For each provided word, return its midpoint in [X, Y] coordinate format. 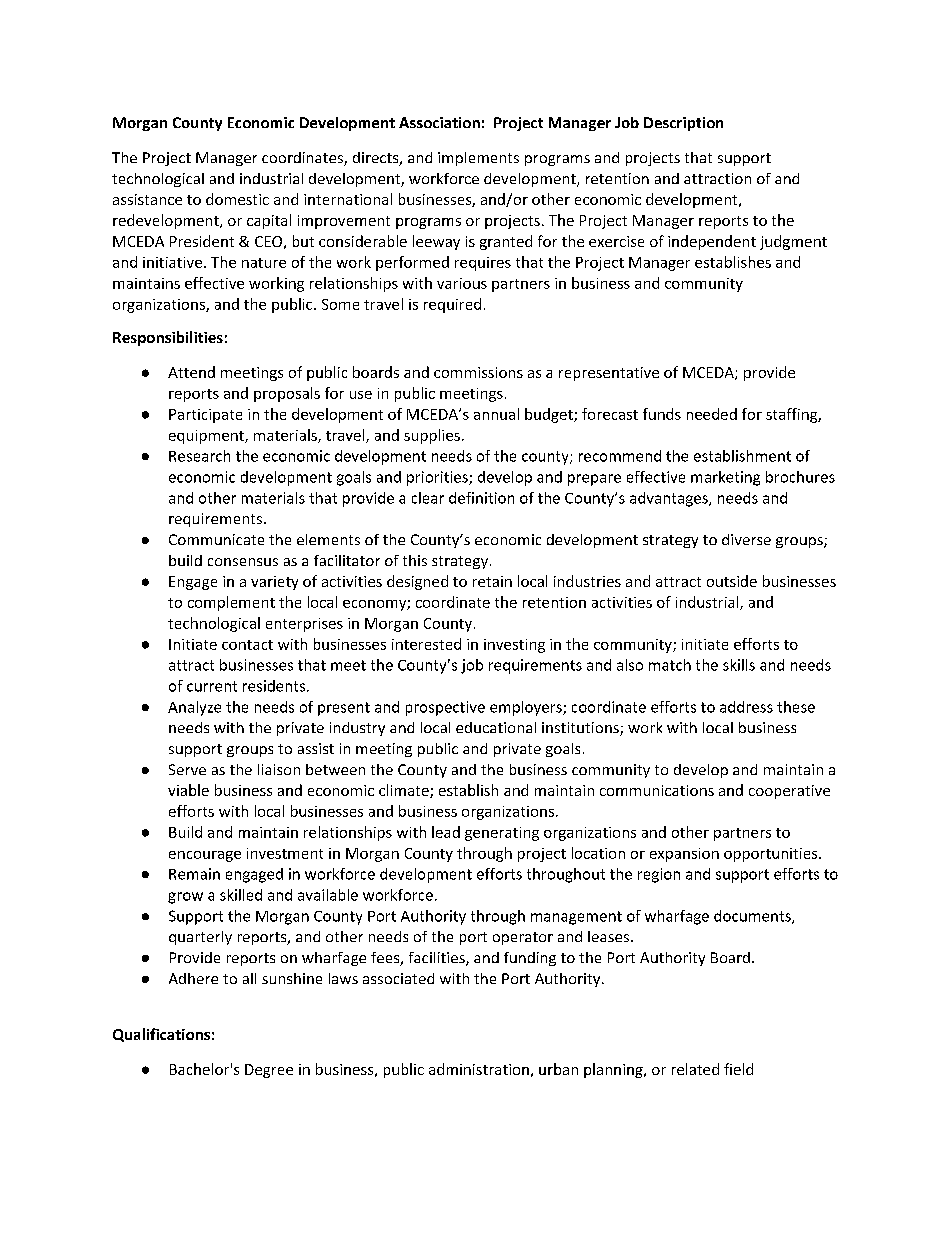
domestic [237, 199]
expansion [684, 855]
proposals [287, 394]
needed [712, 414]
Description [683, 124]
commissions [478, 372]
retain [492, 581]
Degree [269, 1071]
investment [285, 853]
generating [502, 834]
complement [231, 603]
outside [732, 581]
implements [478, 159]
